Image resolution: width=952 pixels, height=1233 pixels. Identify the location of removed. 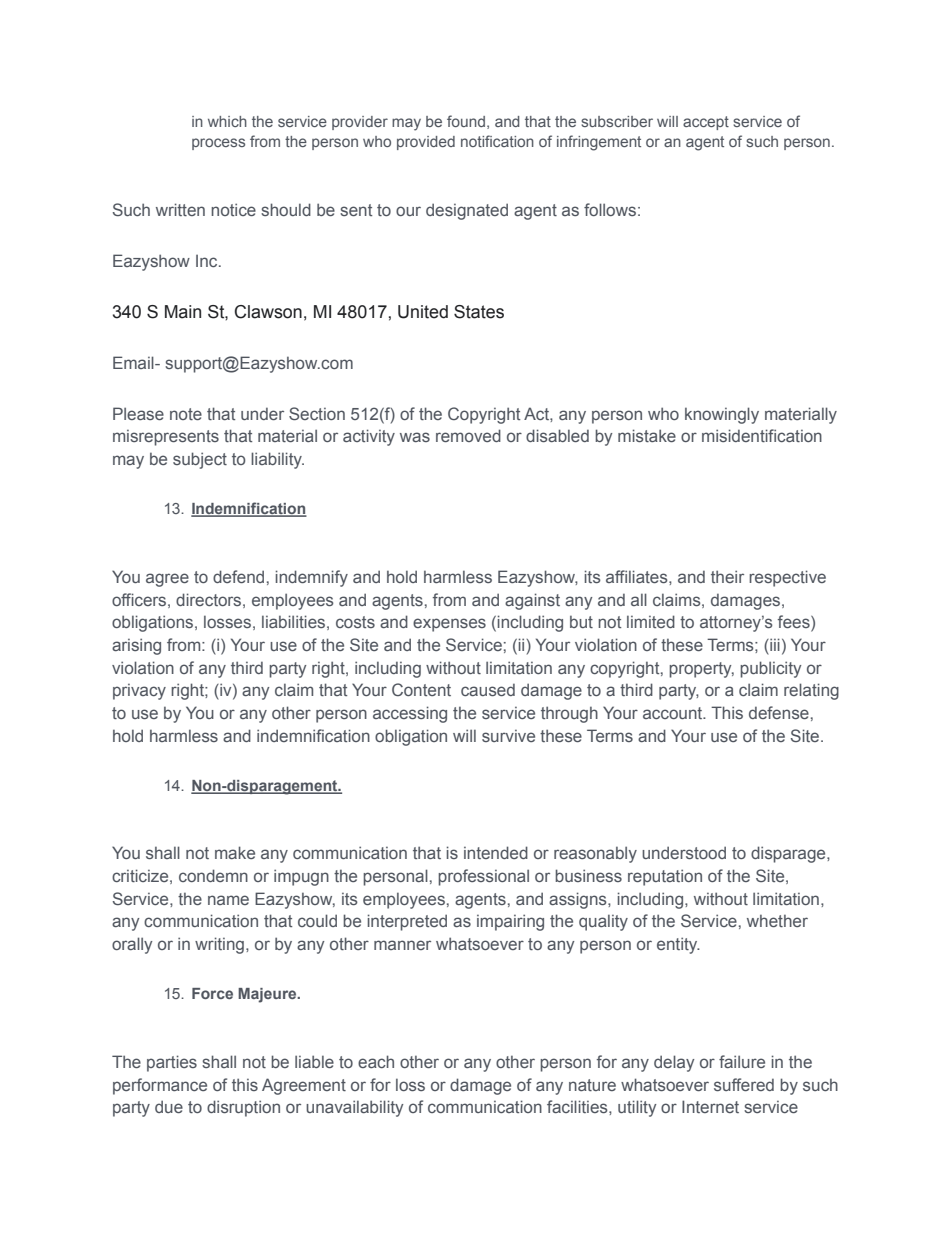
(468, 435).
